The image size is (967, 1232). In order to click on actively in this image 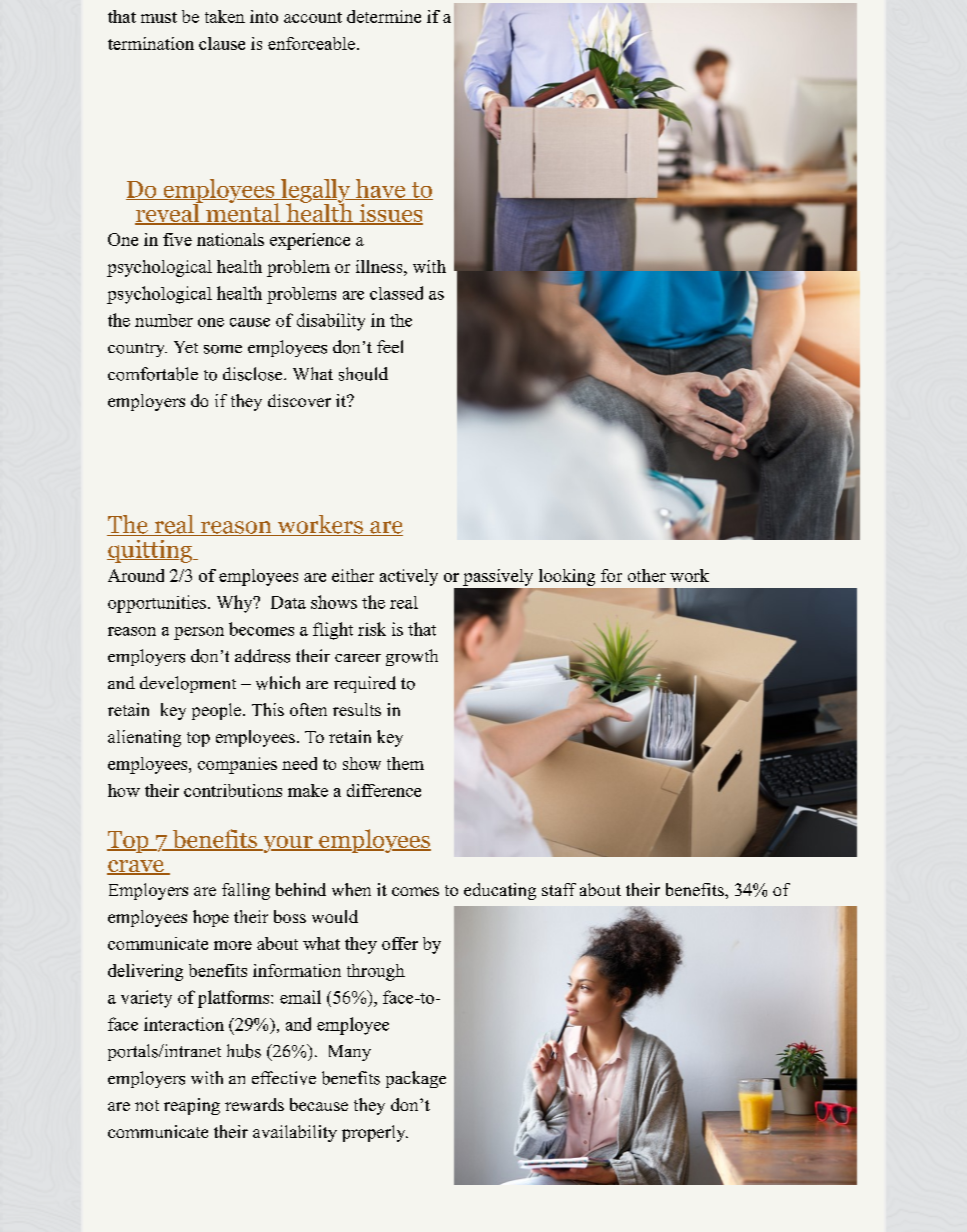, I will do `click(409, 577)`.
